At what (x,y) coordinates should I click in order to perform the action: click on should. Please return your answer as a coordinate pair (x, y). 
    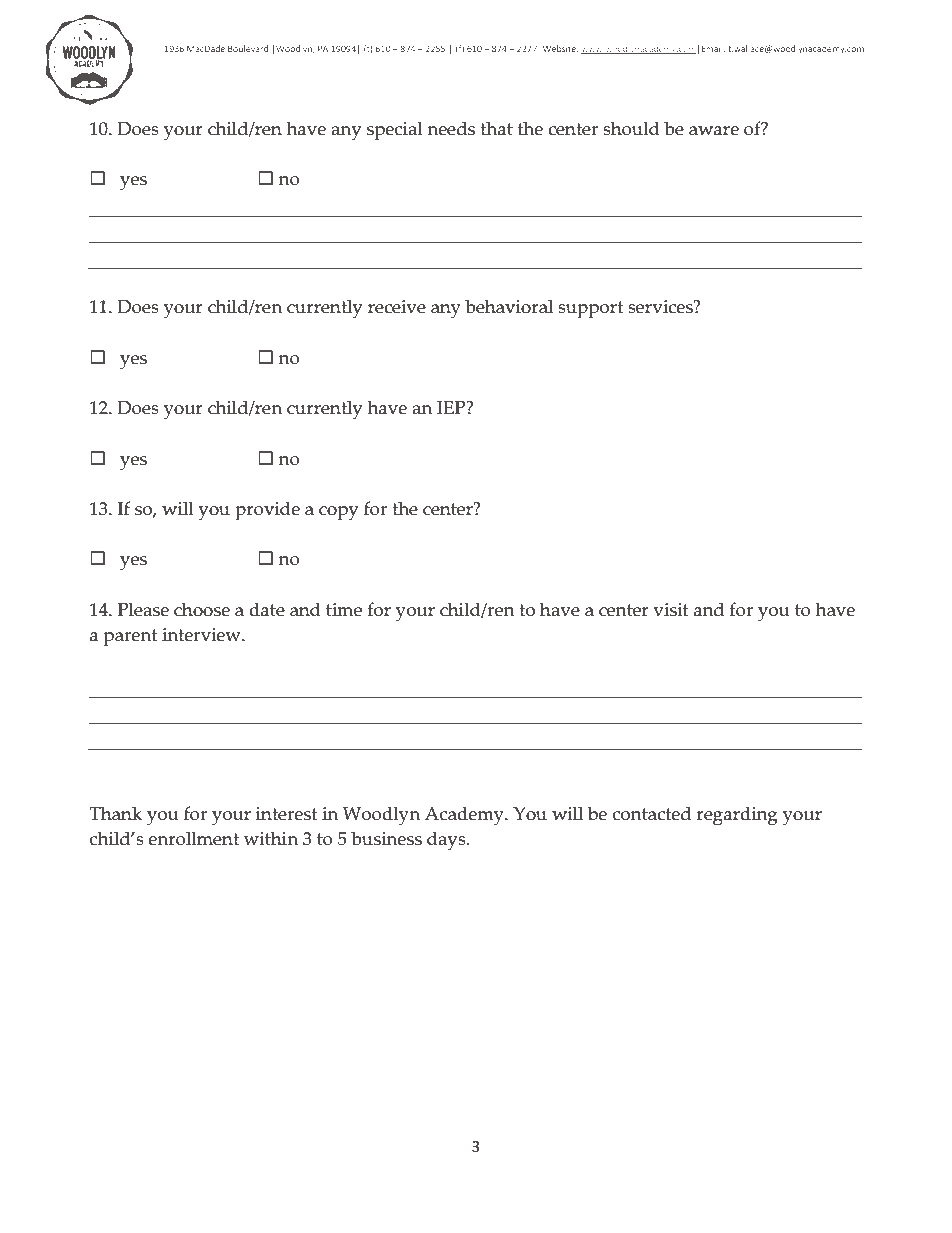
    Looking at the image, I should click on (631, 128).
